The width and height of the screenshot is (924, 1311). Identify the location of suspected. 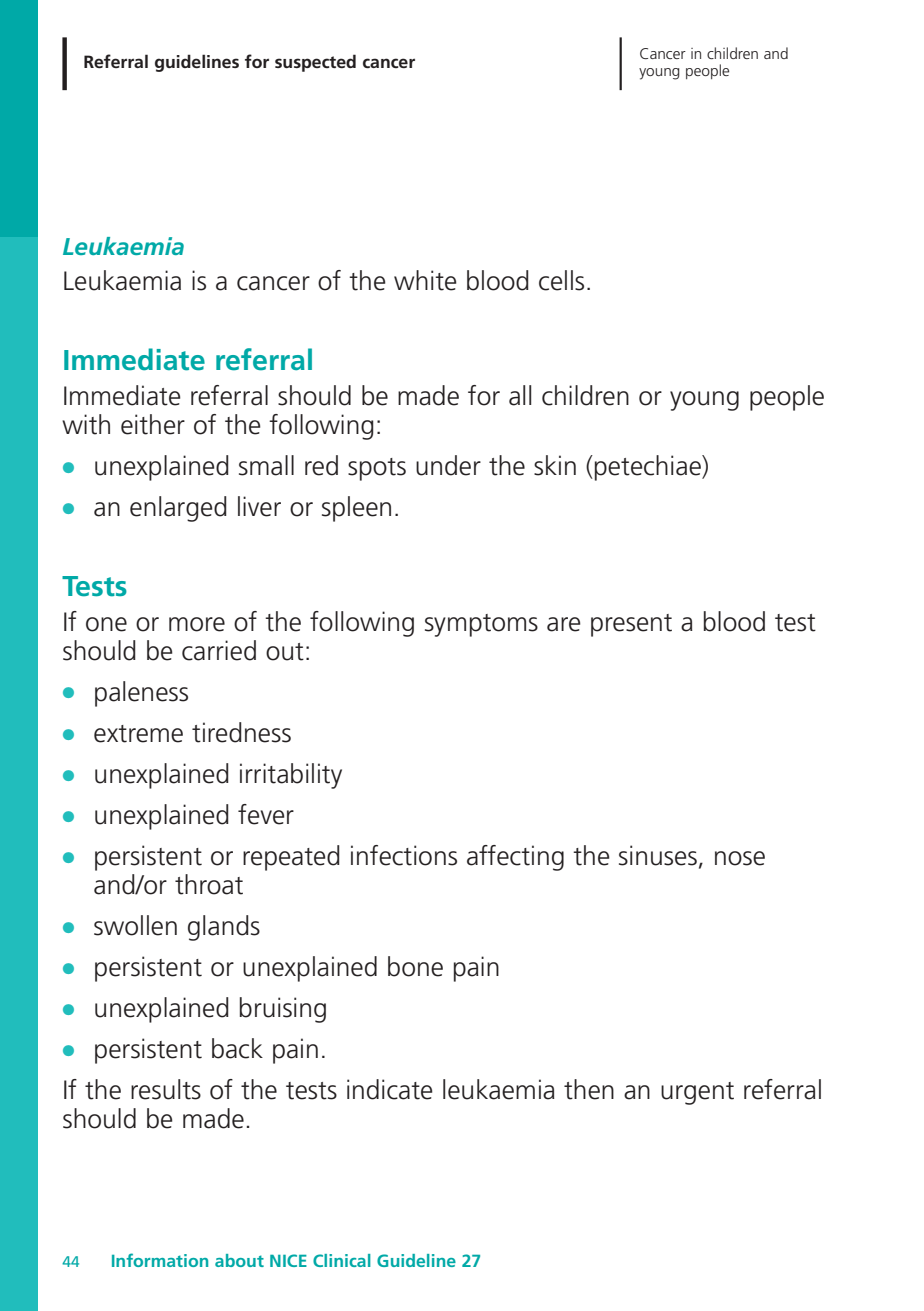
(315, 63).
